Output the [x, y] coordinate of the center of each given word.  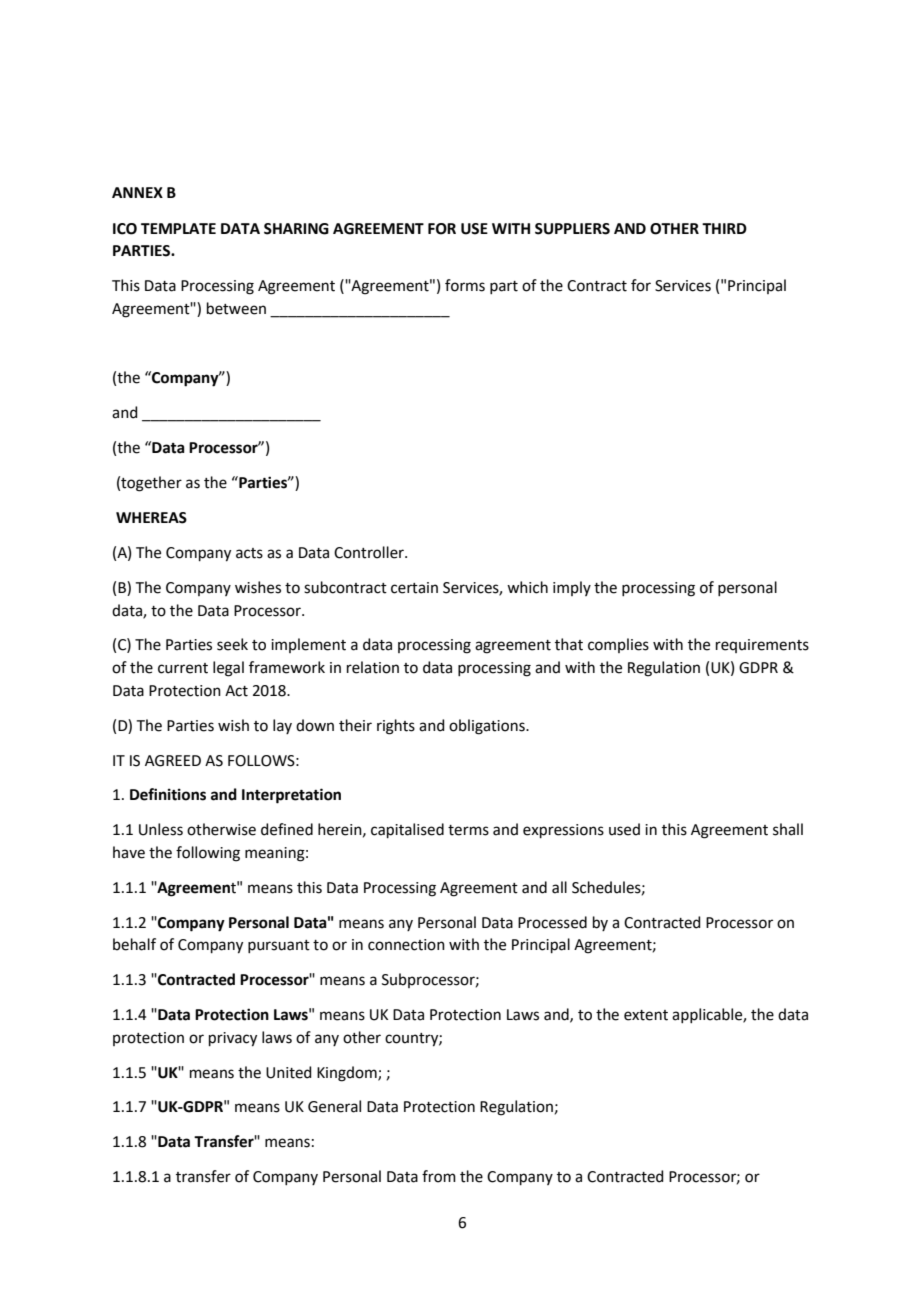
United [289, 1072]
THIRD [724, 228]
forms [465, 285]
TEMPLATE [178, 228]
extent [646, 1015]
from [439, 1176]
